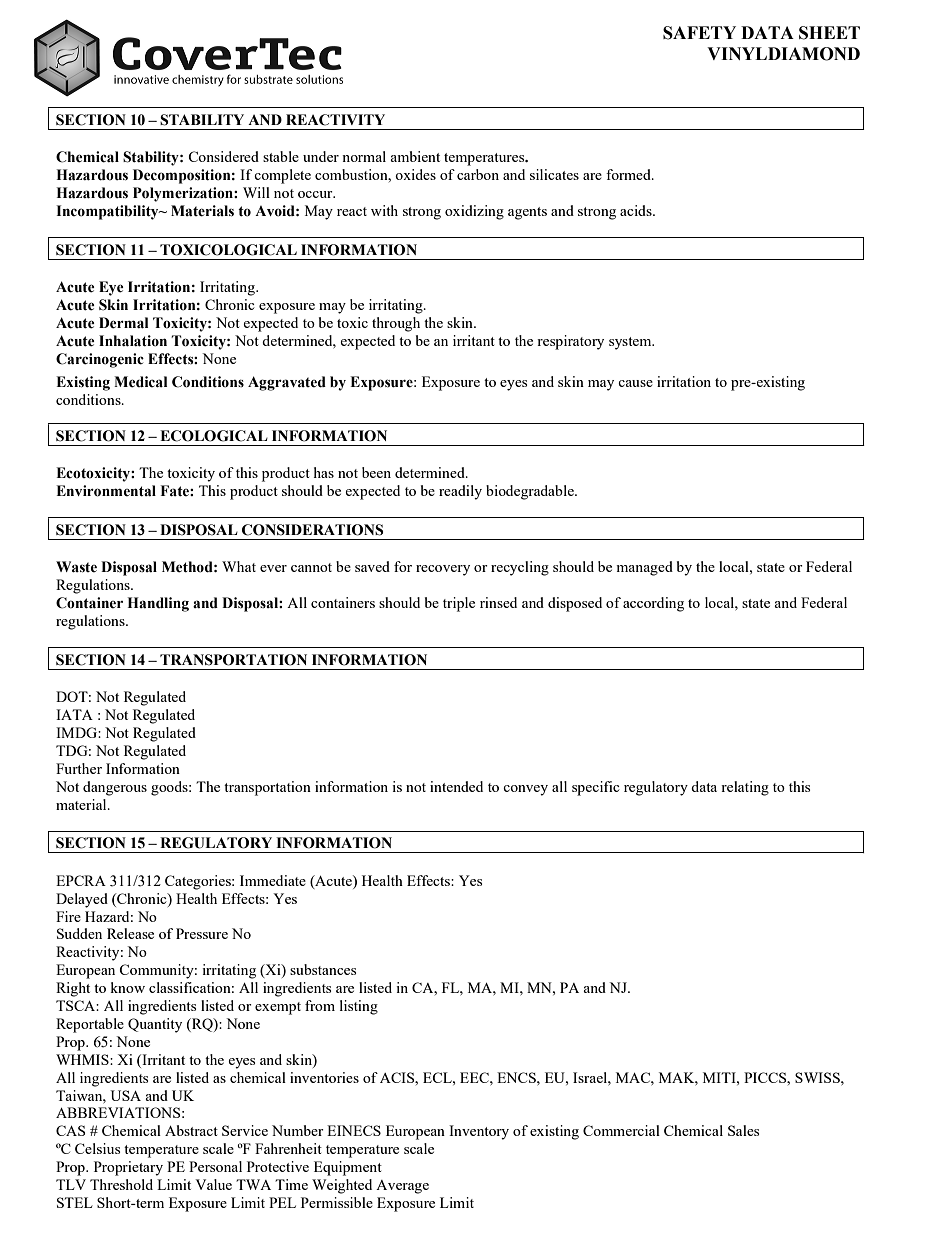  Describe the element at coordinates (743, 1130) in the document. I see `Sales` at that location.
